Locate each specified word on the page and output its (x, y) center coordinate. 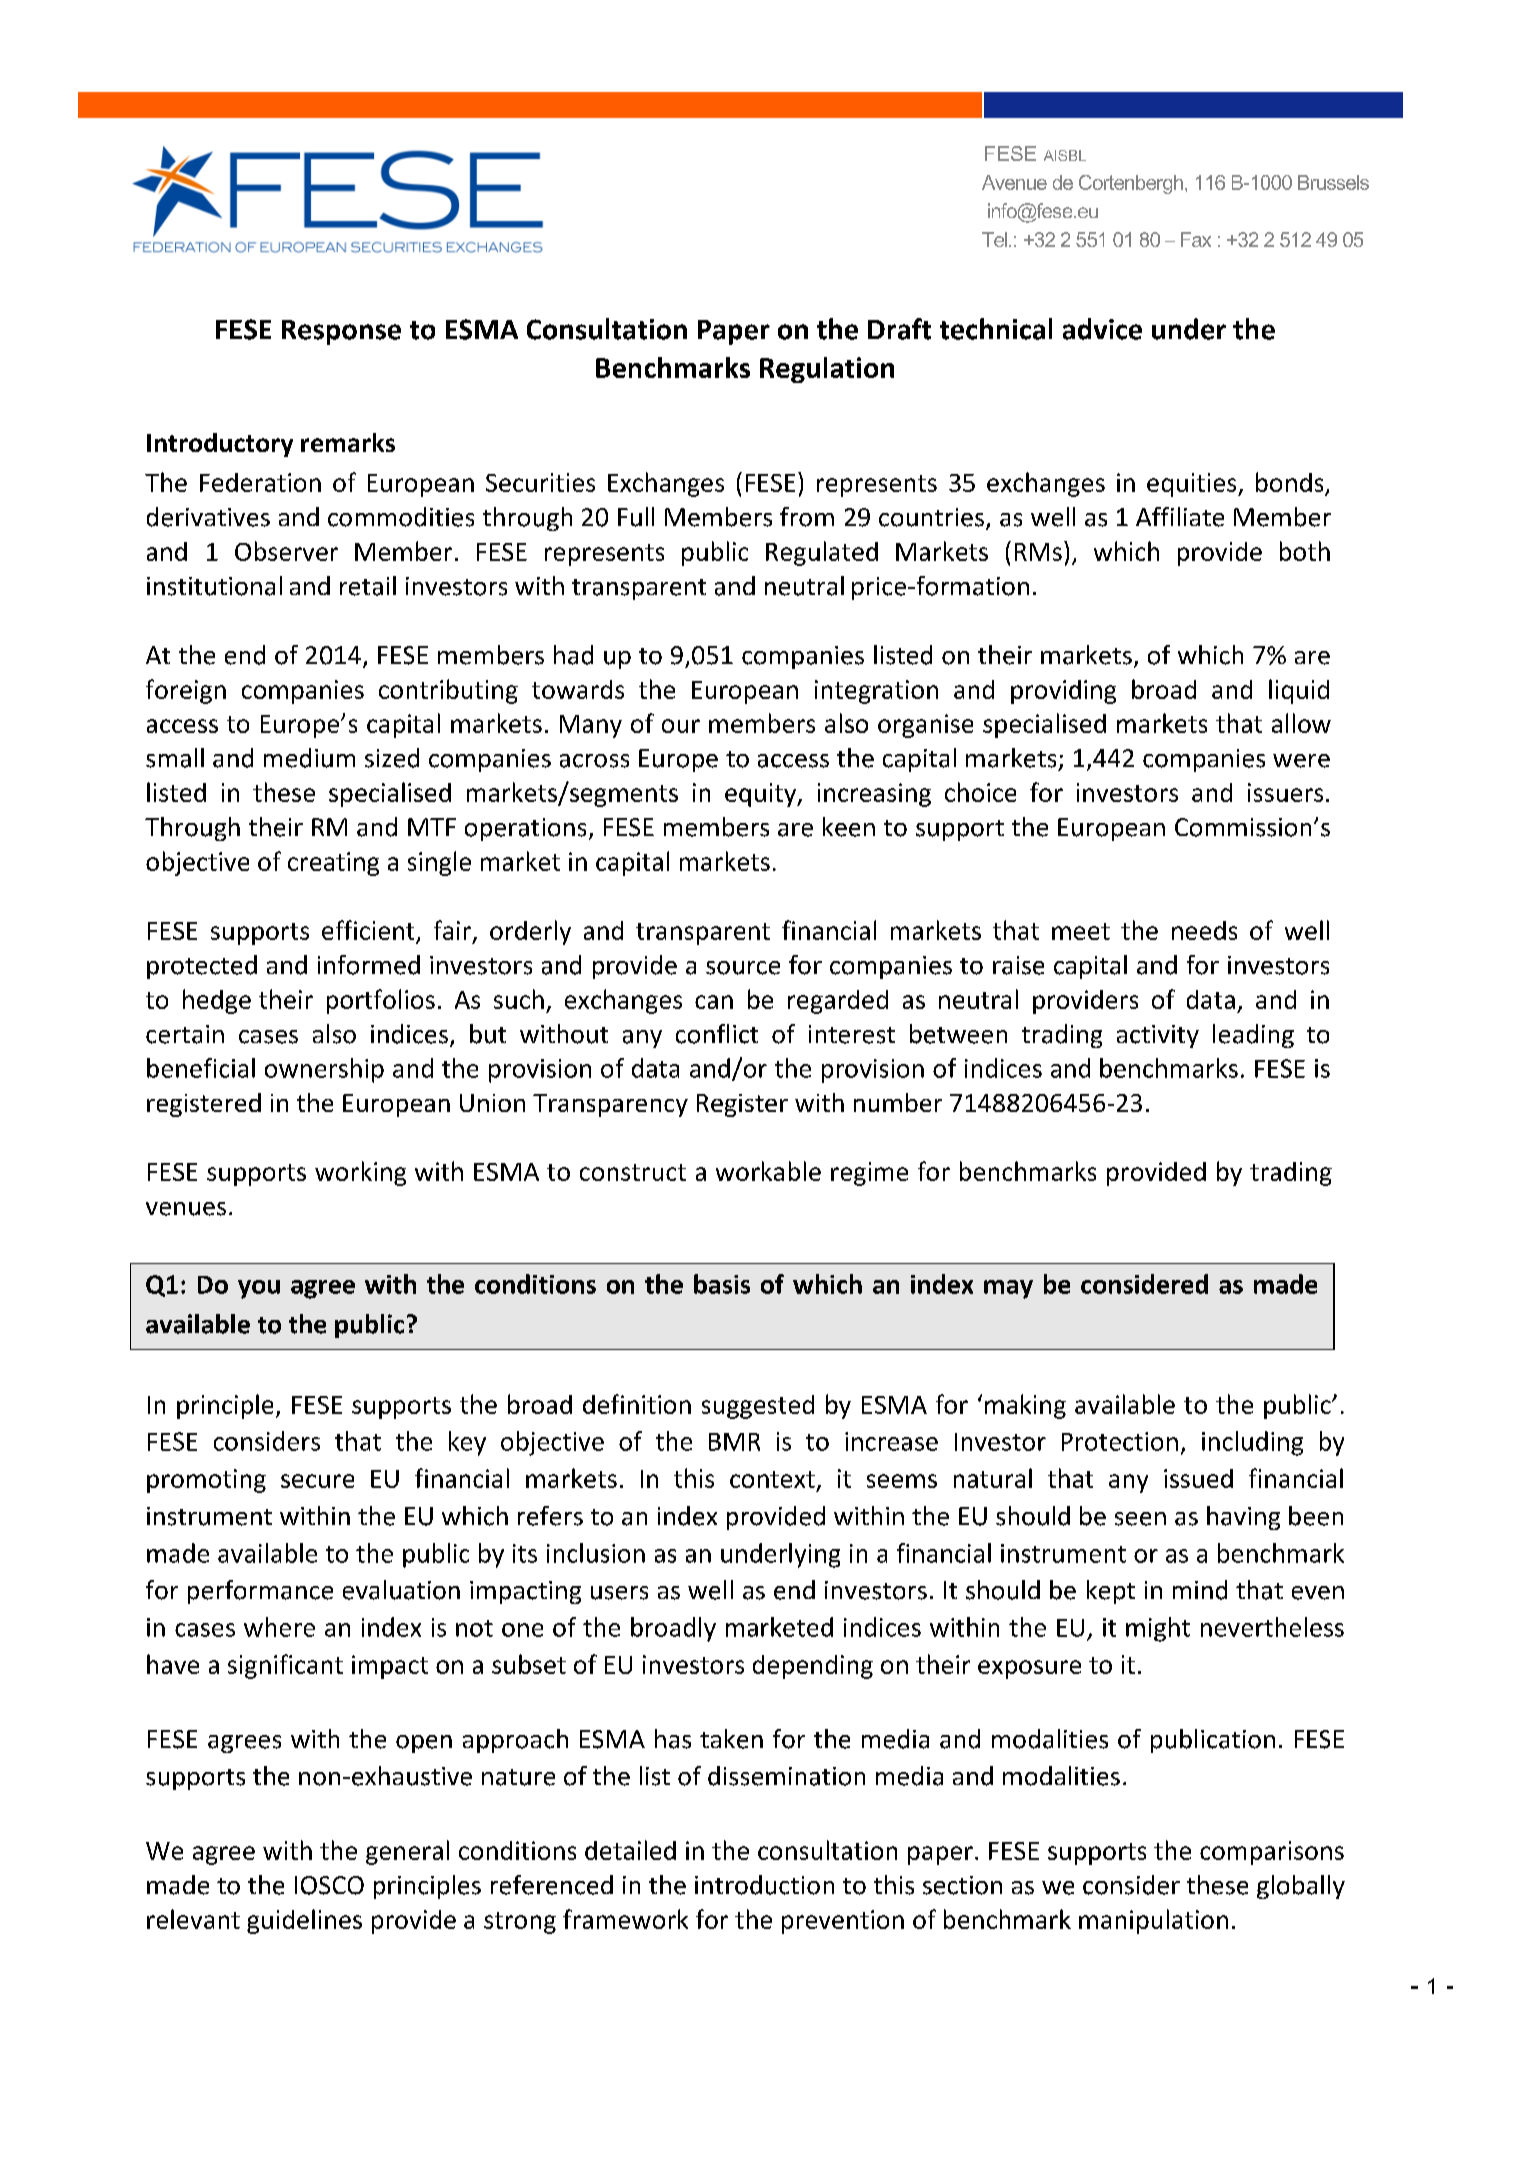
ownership (324, 1070)
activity (1158, 1036)
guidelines (304, 1921)
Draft (899, 329)
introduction (764, 1885)
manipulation (1153, 1921)
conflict (717, 1034)
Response (341, 332)
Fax (1196, 239)
